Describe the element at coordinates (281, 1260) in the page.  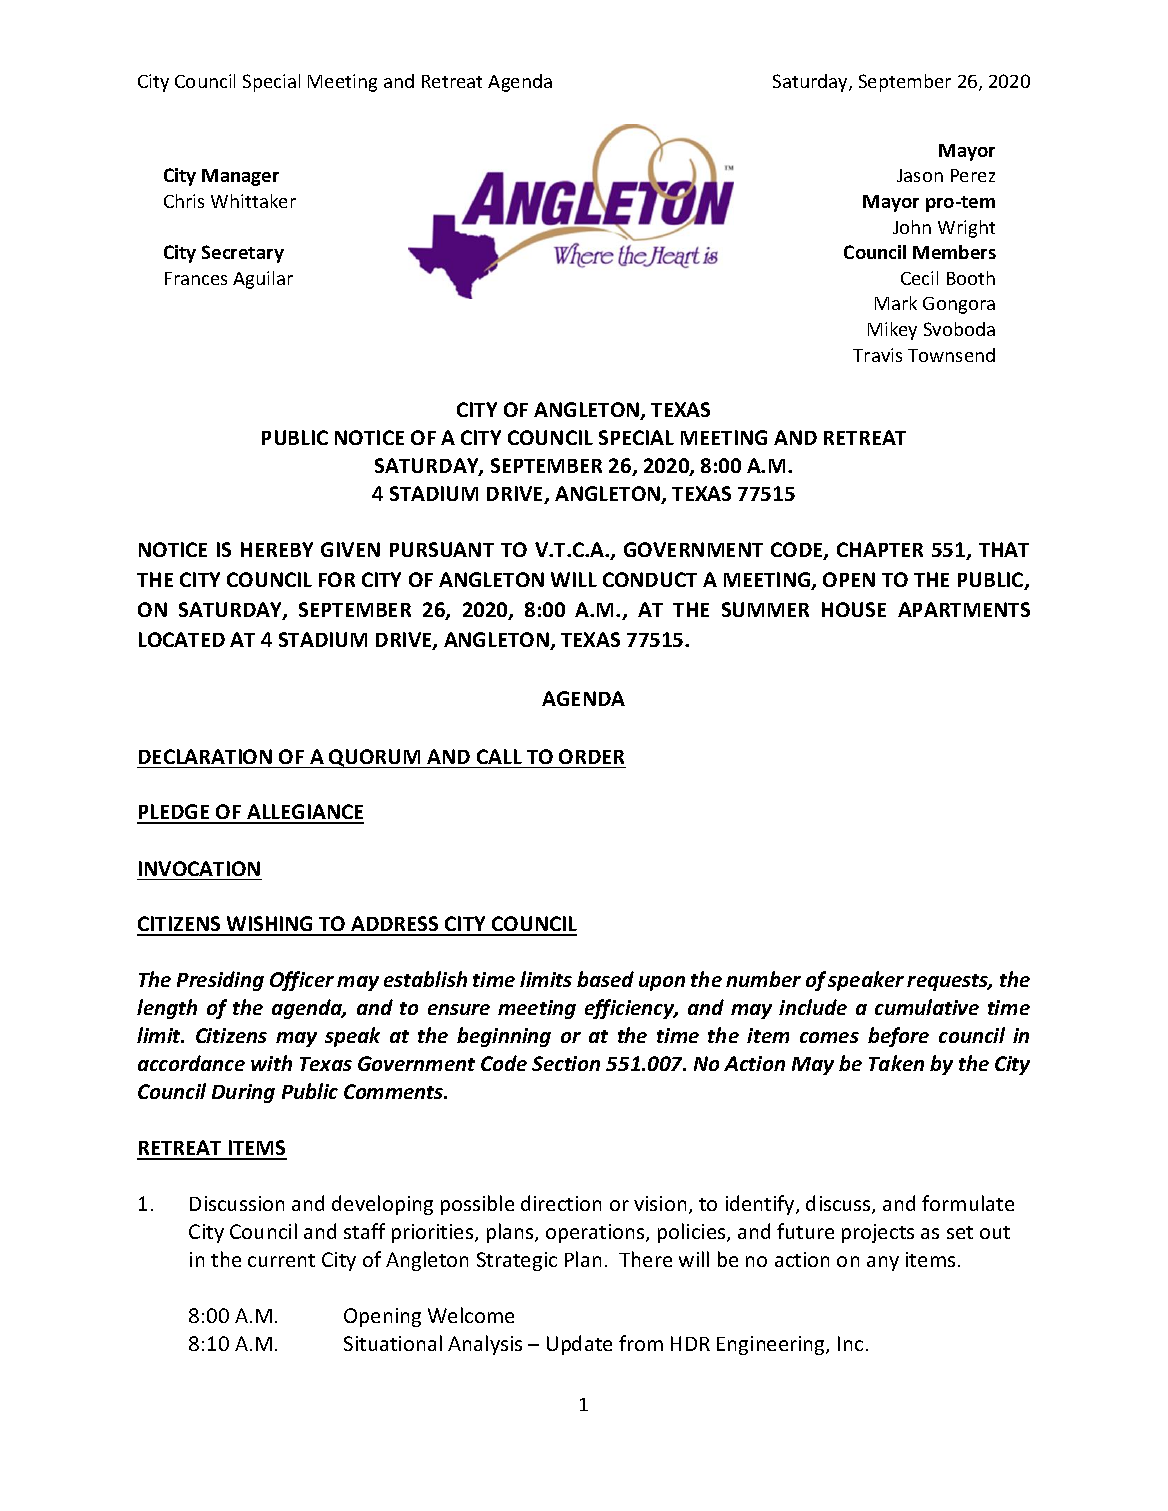
I see `current` at that location.
